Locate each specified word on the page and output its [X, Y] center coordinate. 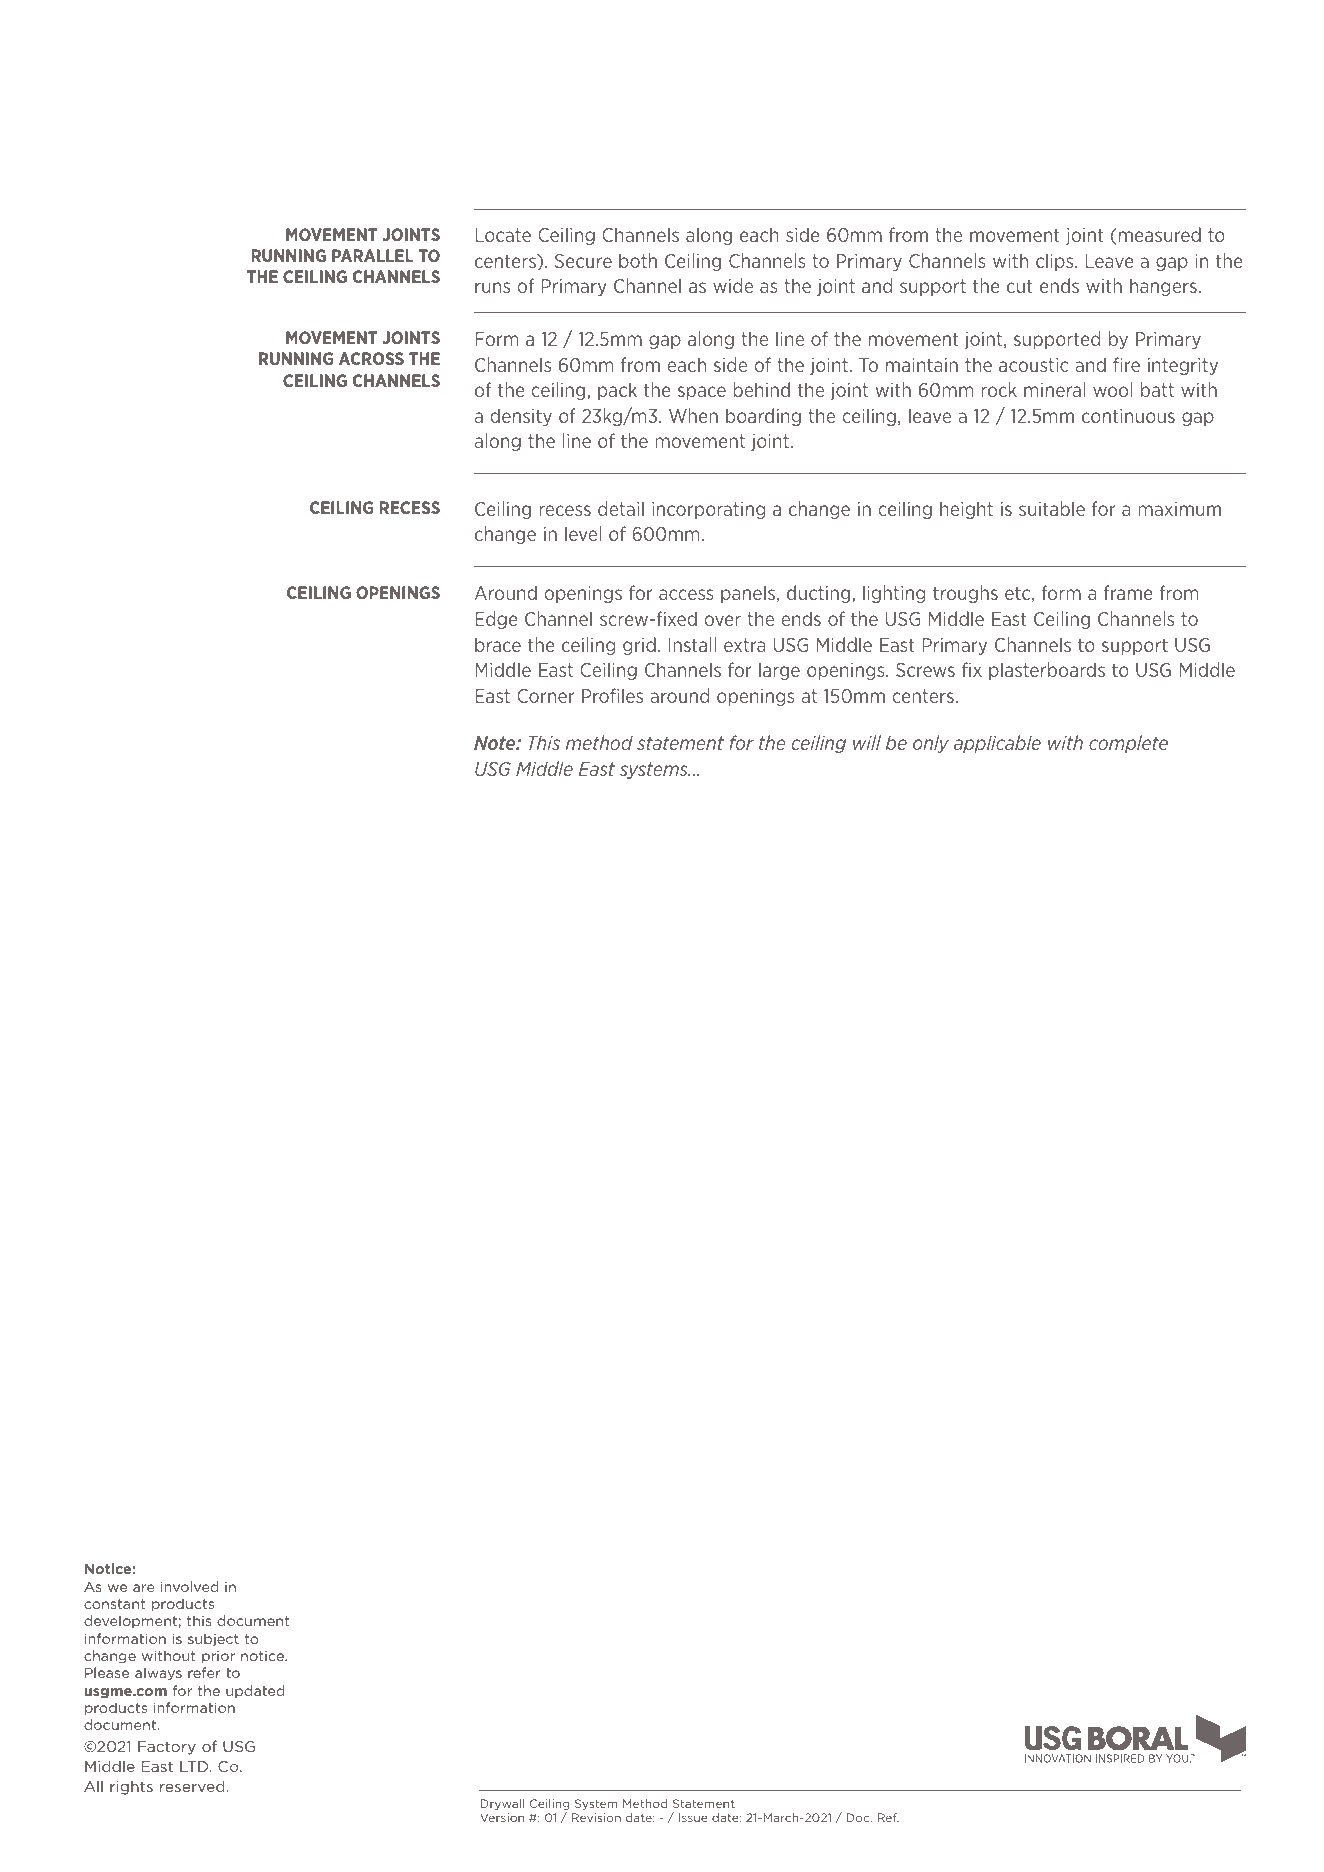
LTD [195, 1766]
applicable [997, 744]
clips [1056, 262]
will [867, 742]
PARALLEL [373, 255]
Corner [545, 696]
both [638, 260]
